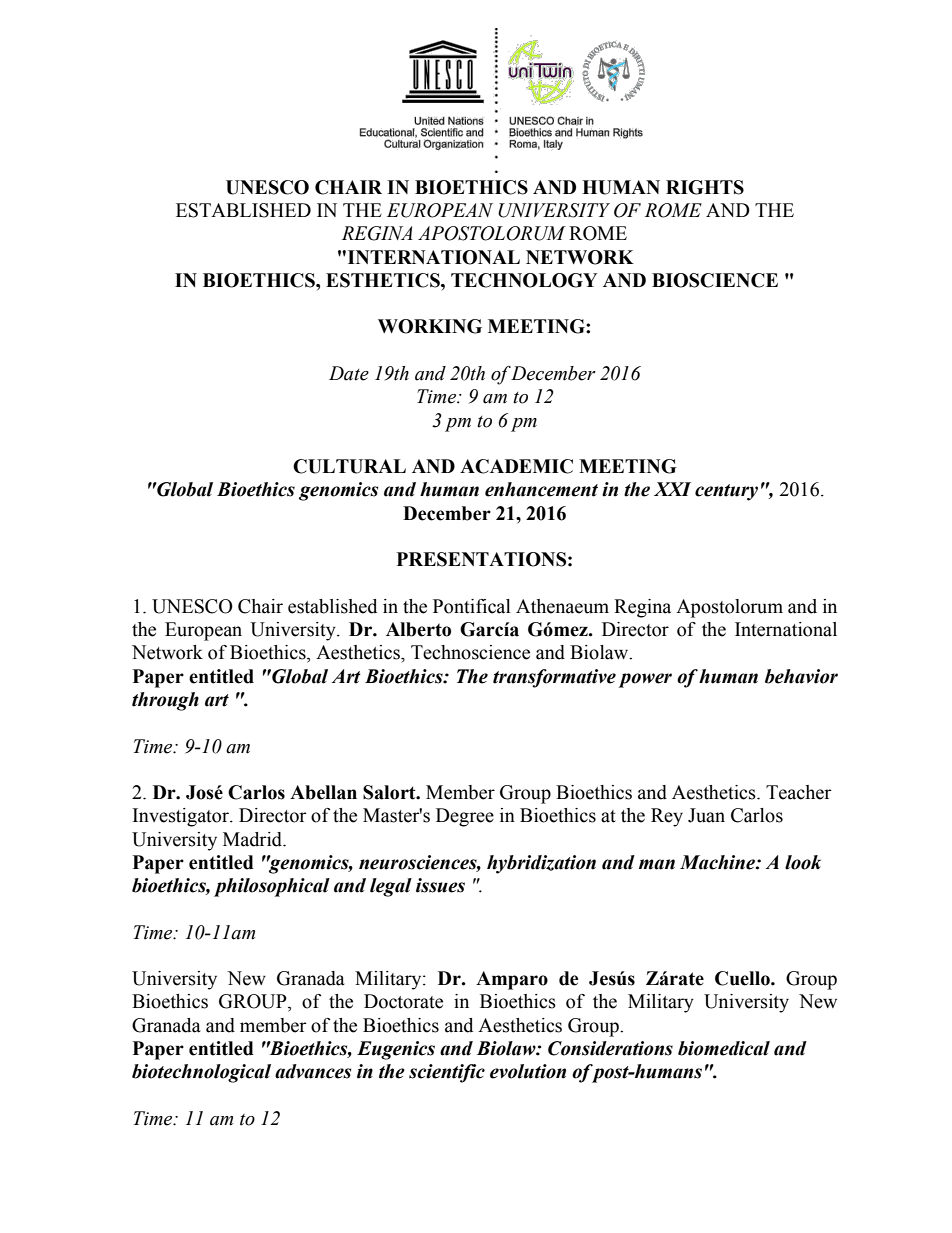  What do you see at coordinates (524, 280) in the document?
I see `TECHNOLOGY` at bounding box center [524, 280].
